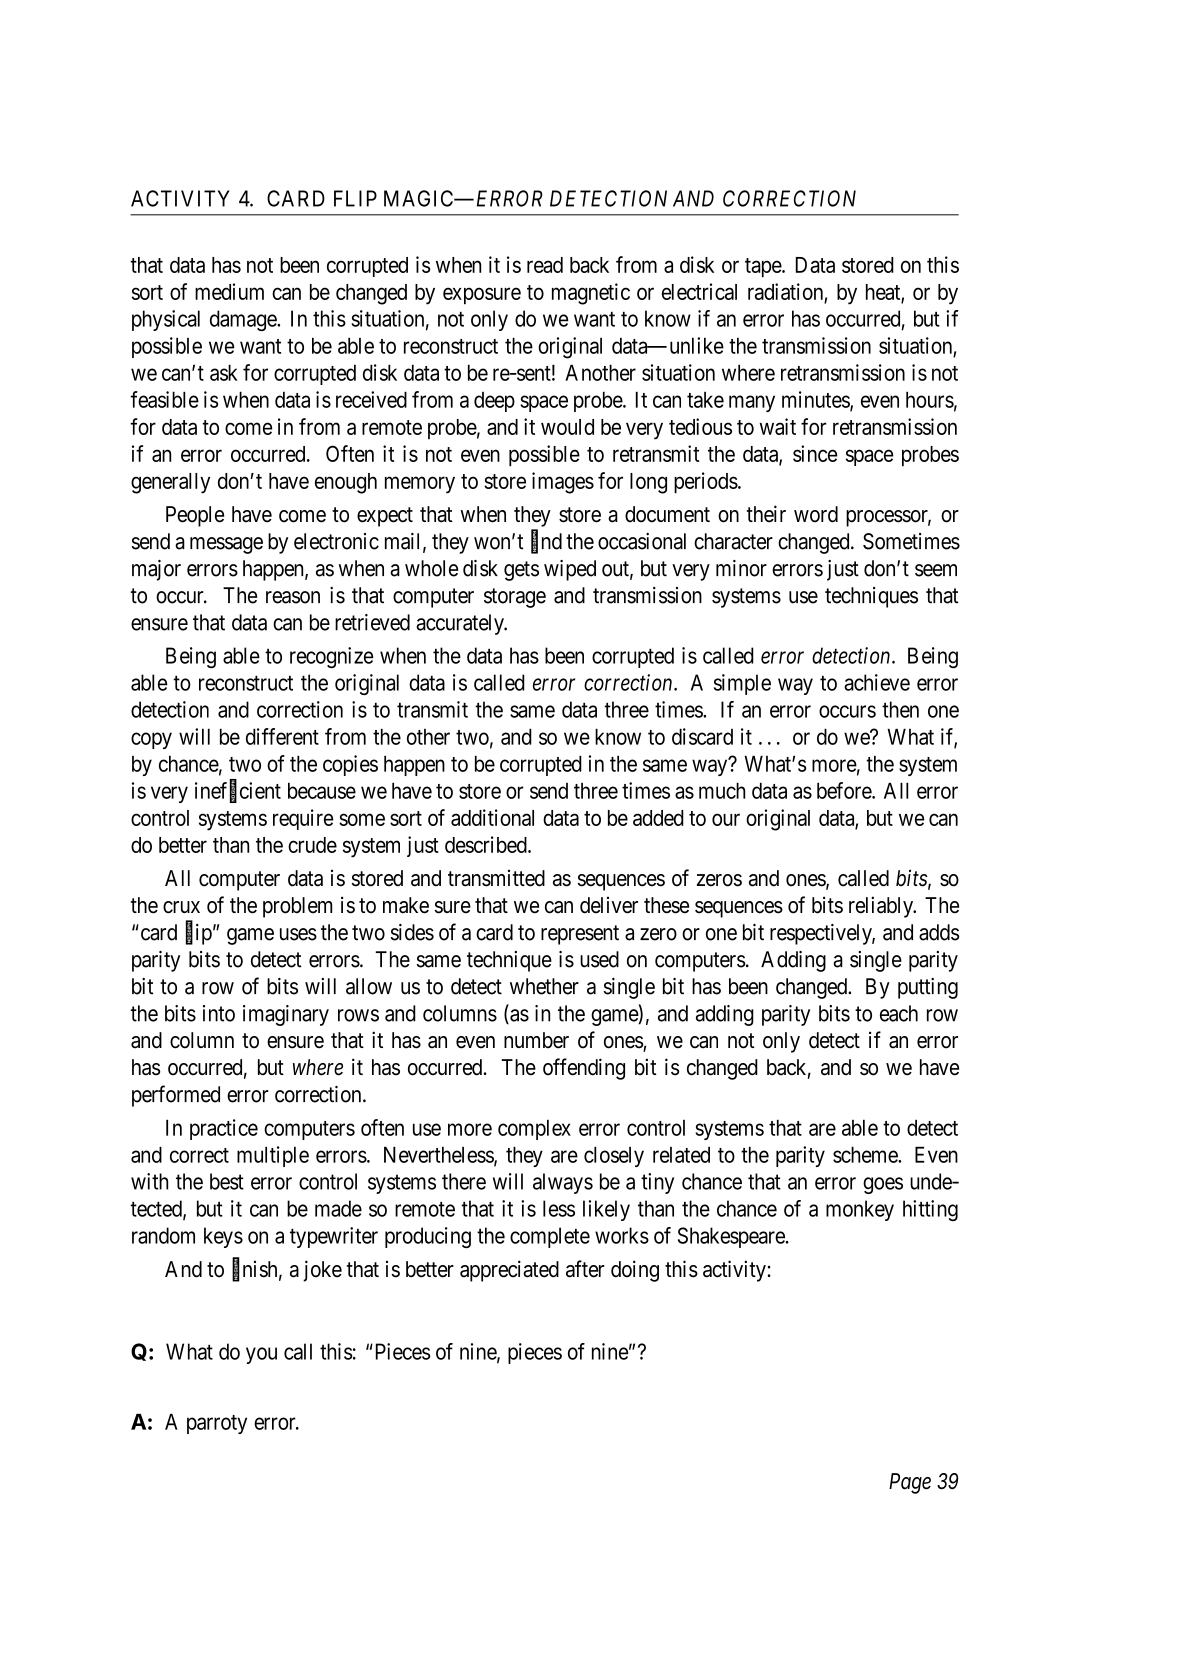  What do you see at coordinates (545, 265) in the page?
I see `read` at bounding box center [545, 265].
